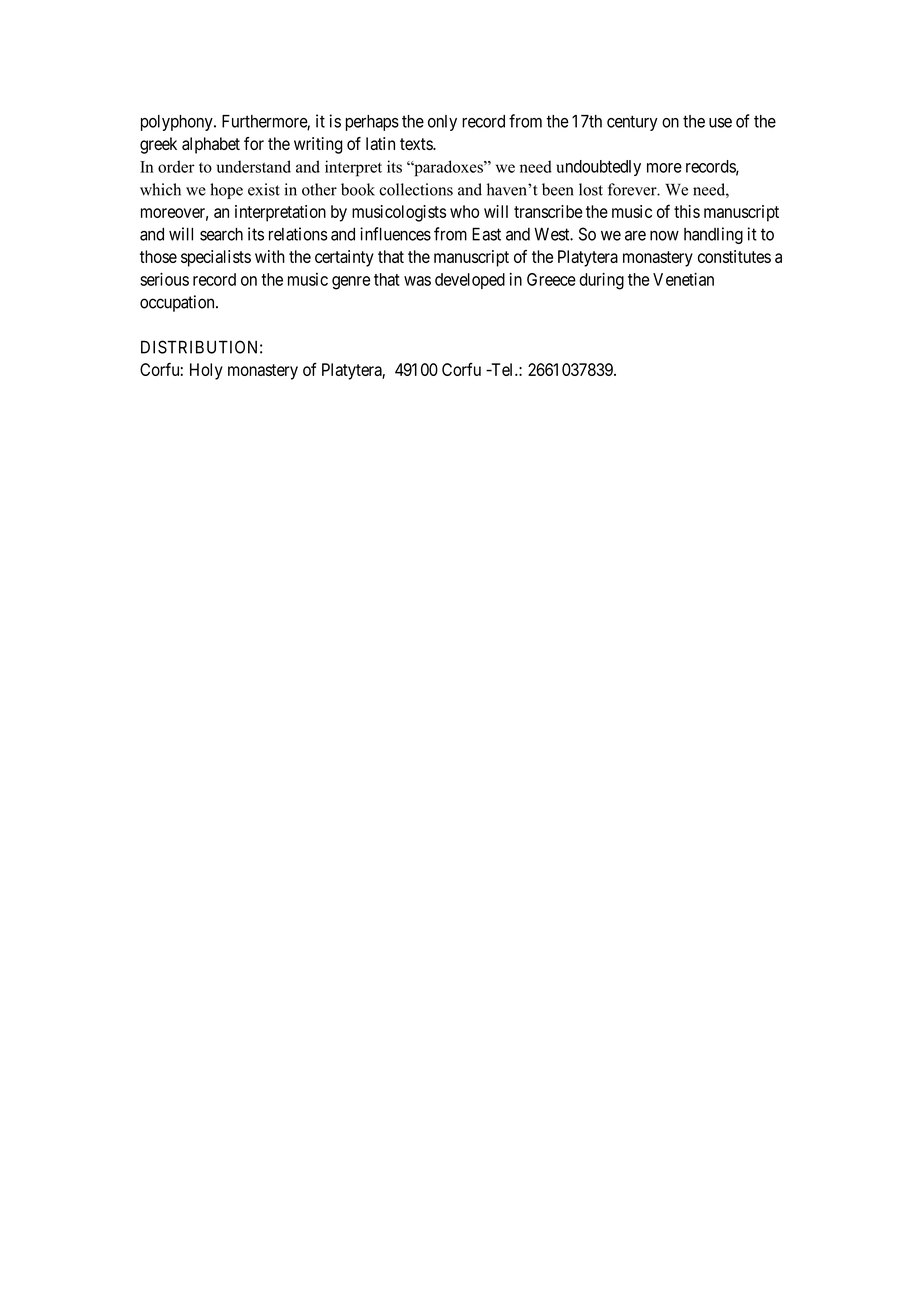  What do you see at coordinates (683, 279) in the screenshot?
I see `Venetian` at bounding box center [683, 279].
